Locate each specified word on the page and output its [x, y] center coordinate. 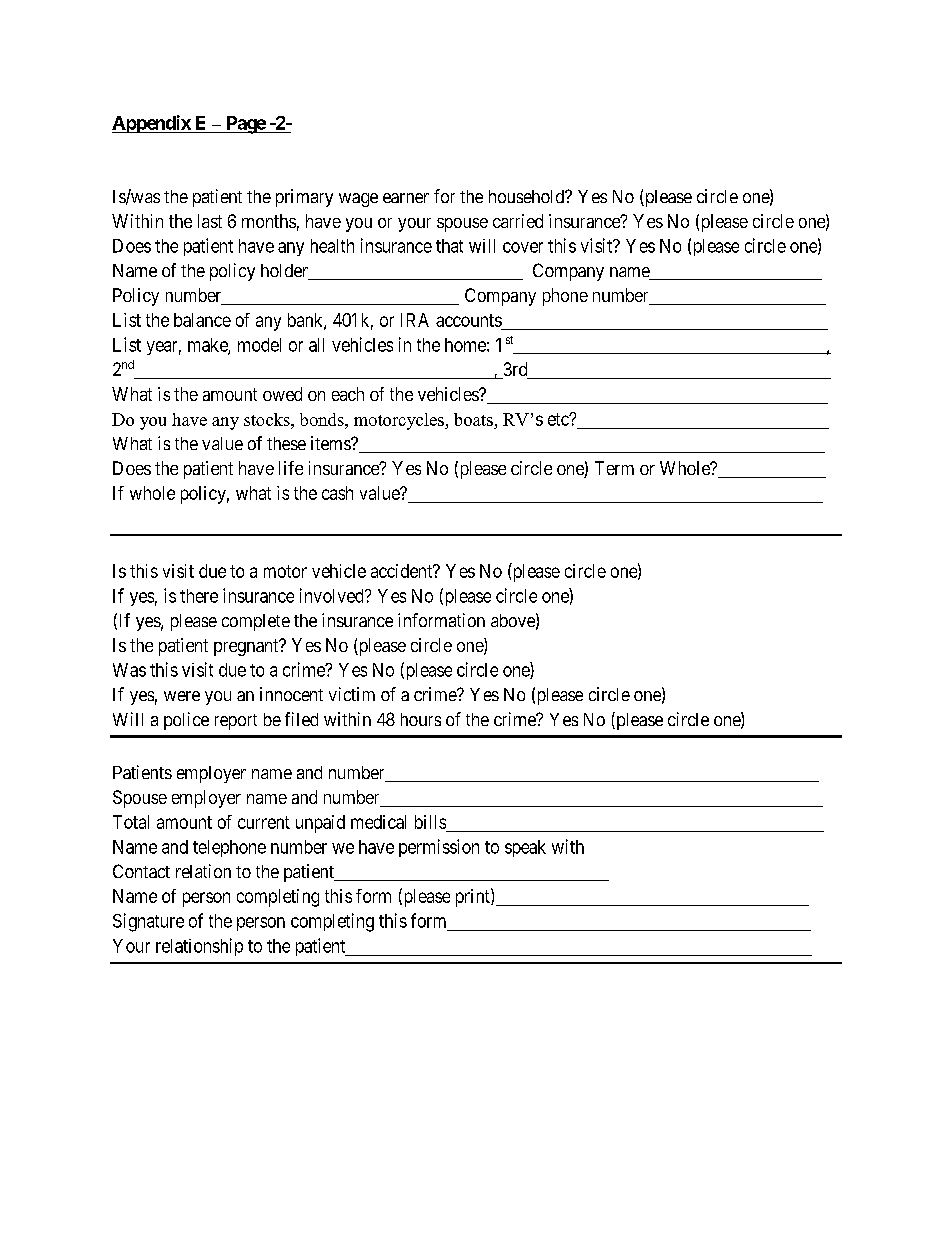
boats [473, 419]
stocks [268, 419]
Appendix [152, 124]
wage [358, 200]
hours [421, 719]
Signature [148, 922]
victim [352, 694]
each [348, 394]
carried [518, 221]
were [182, 696]
